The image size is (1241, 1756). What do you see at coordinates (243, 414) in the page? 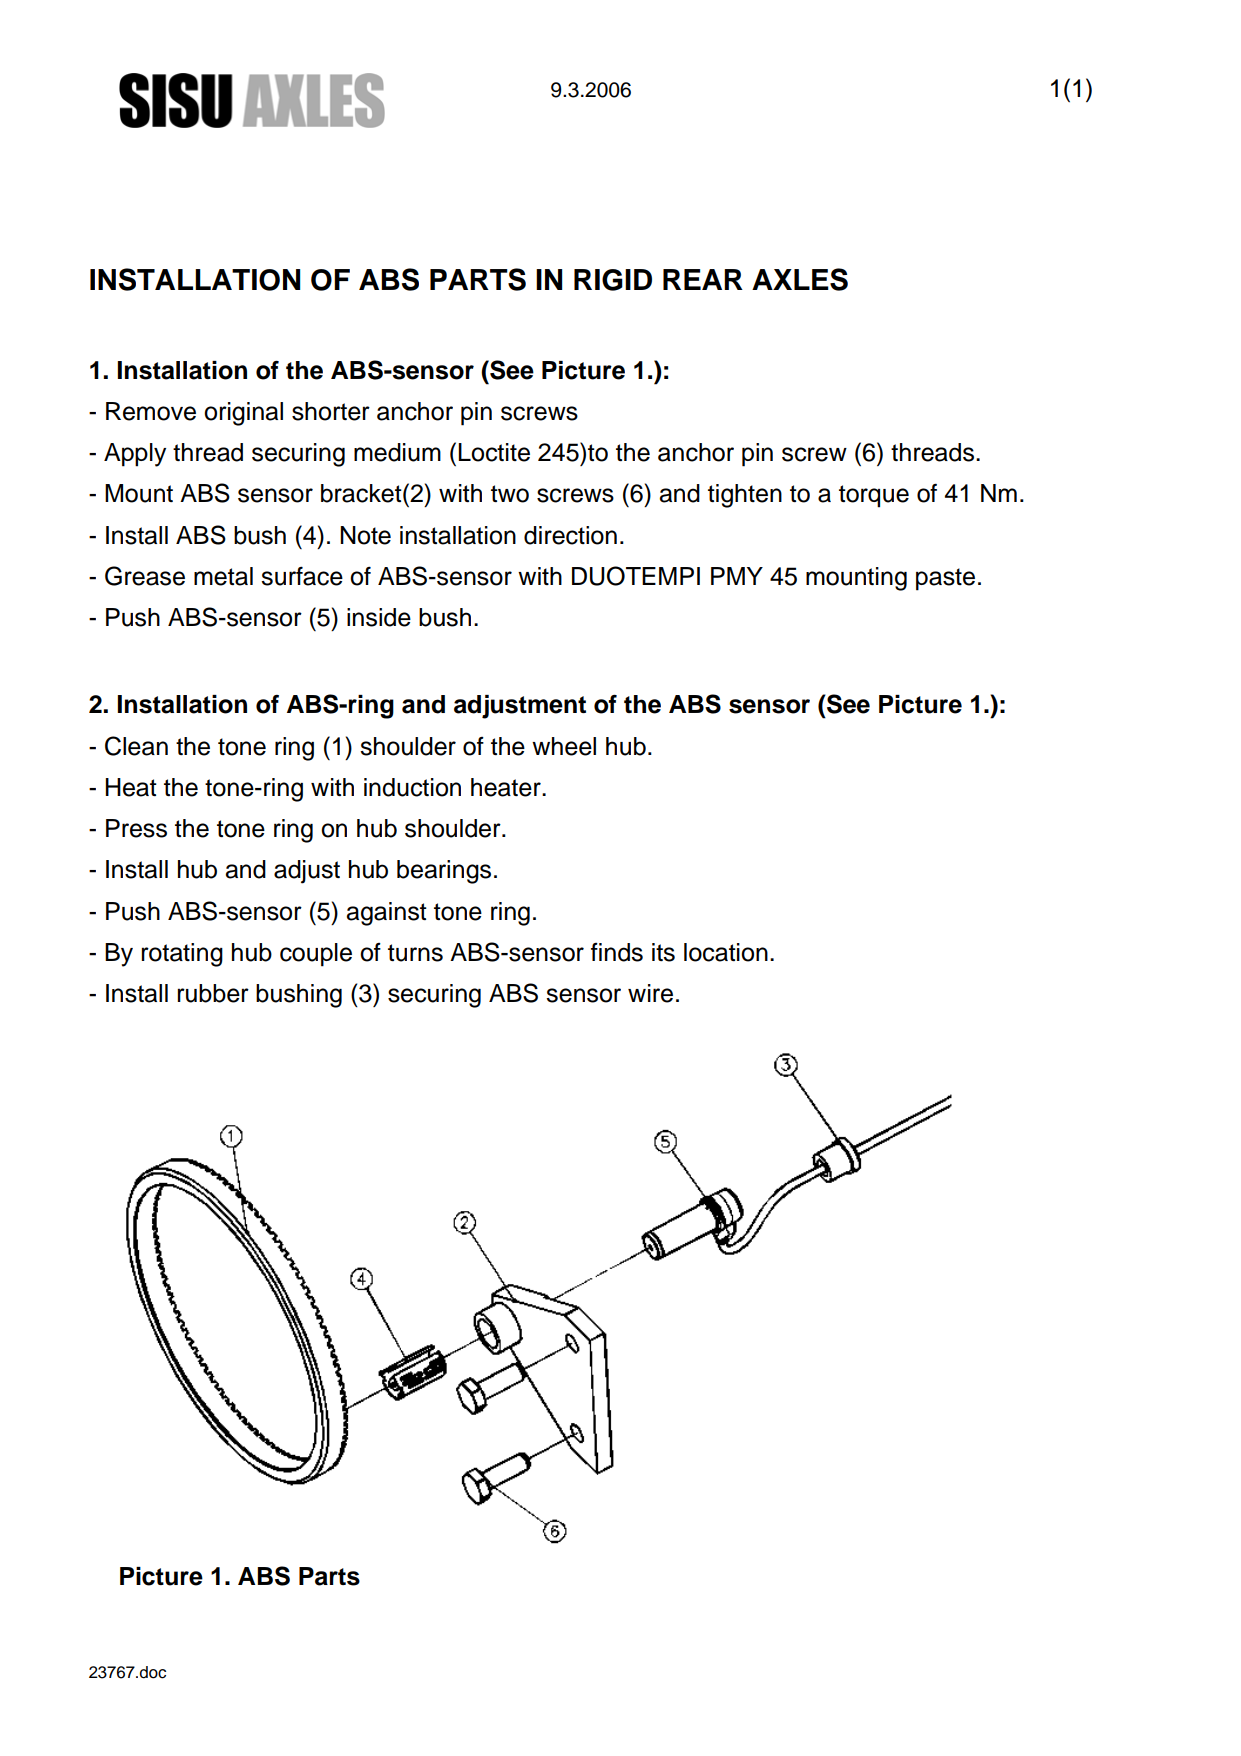
I see `original` at bounding box center [243, 414].
